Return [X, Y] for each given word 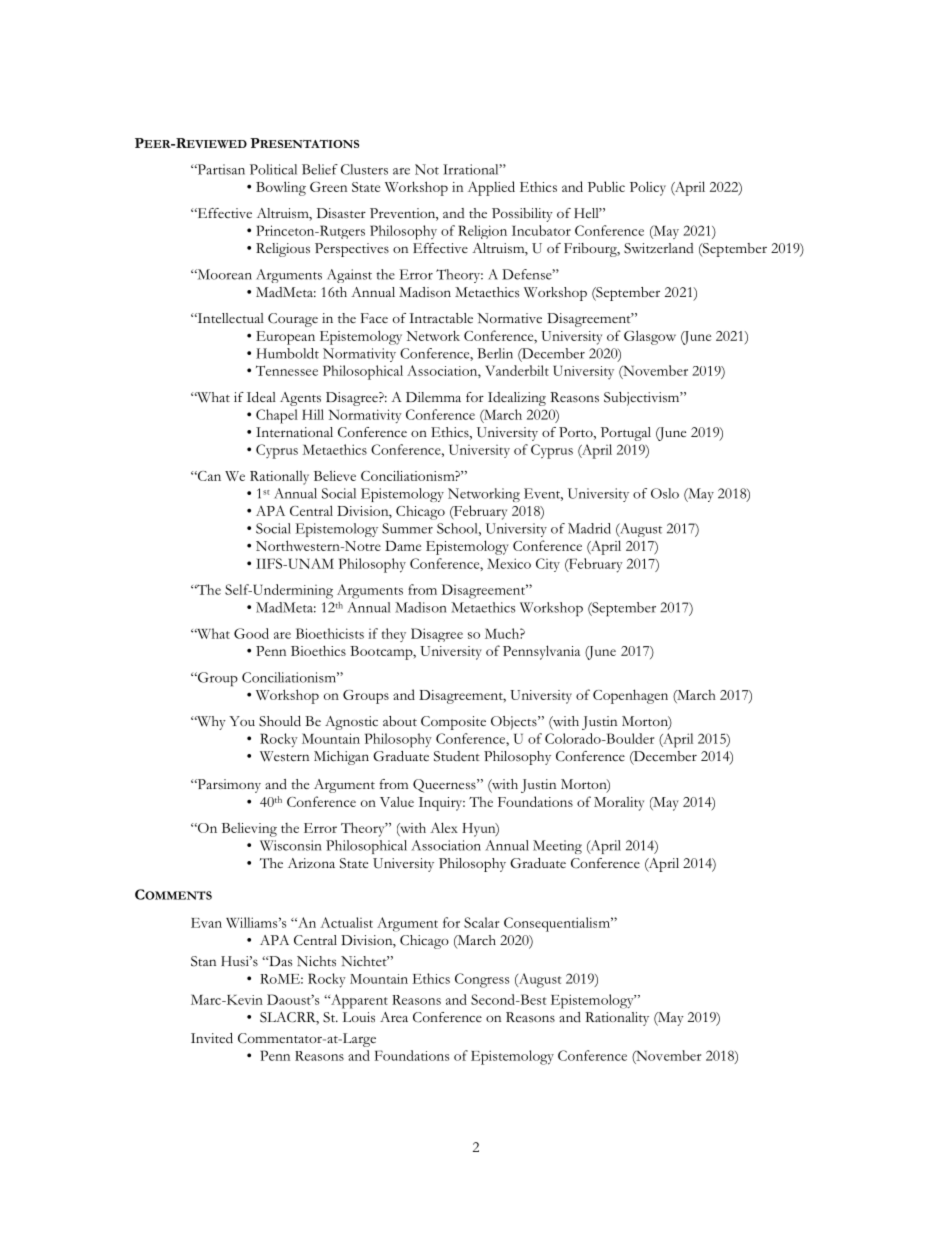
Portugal [626, 434]
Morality [619, 804]
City [548, 565]
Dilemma [433, 397]
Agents [300, 399]
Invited [212, 1038]
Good [251, 633]
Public [606, 186]
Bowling [281, 188]
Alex [444, 827]
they [394, 635]
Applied [491, 188]
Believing [249, 830]
